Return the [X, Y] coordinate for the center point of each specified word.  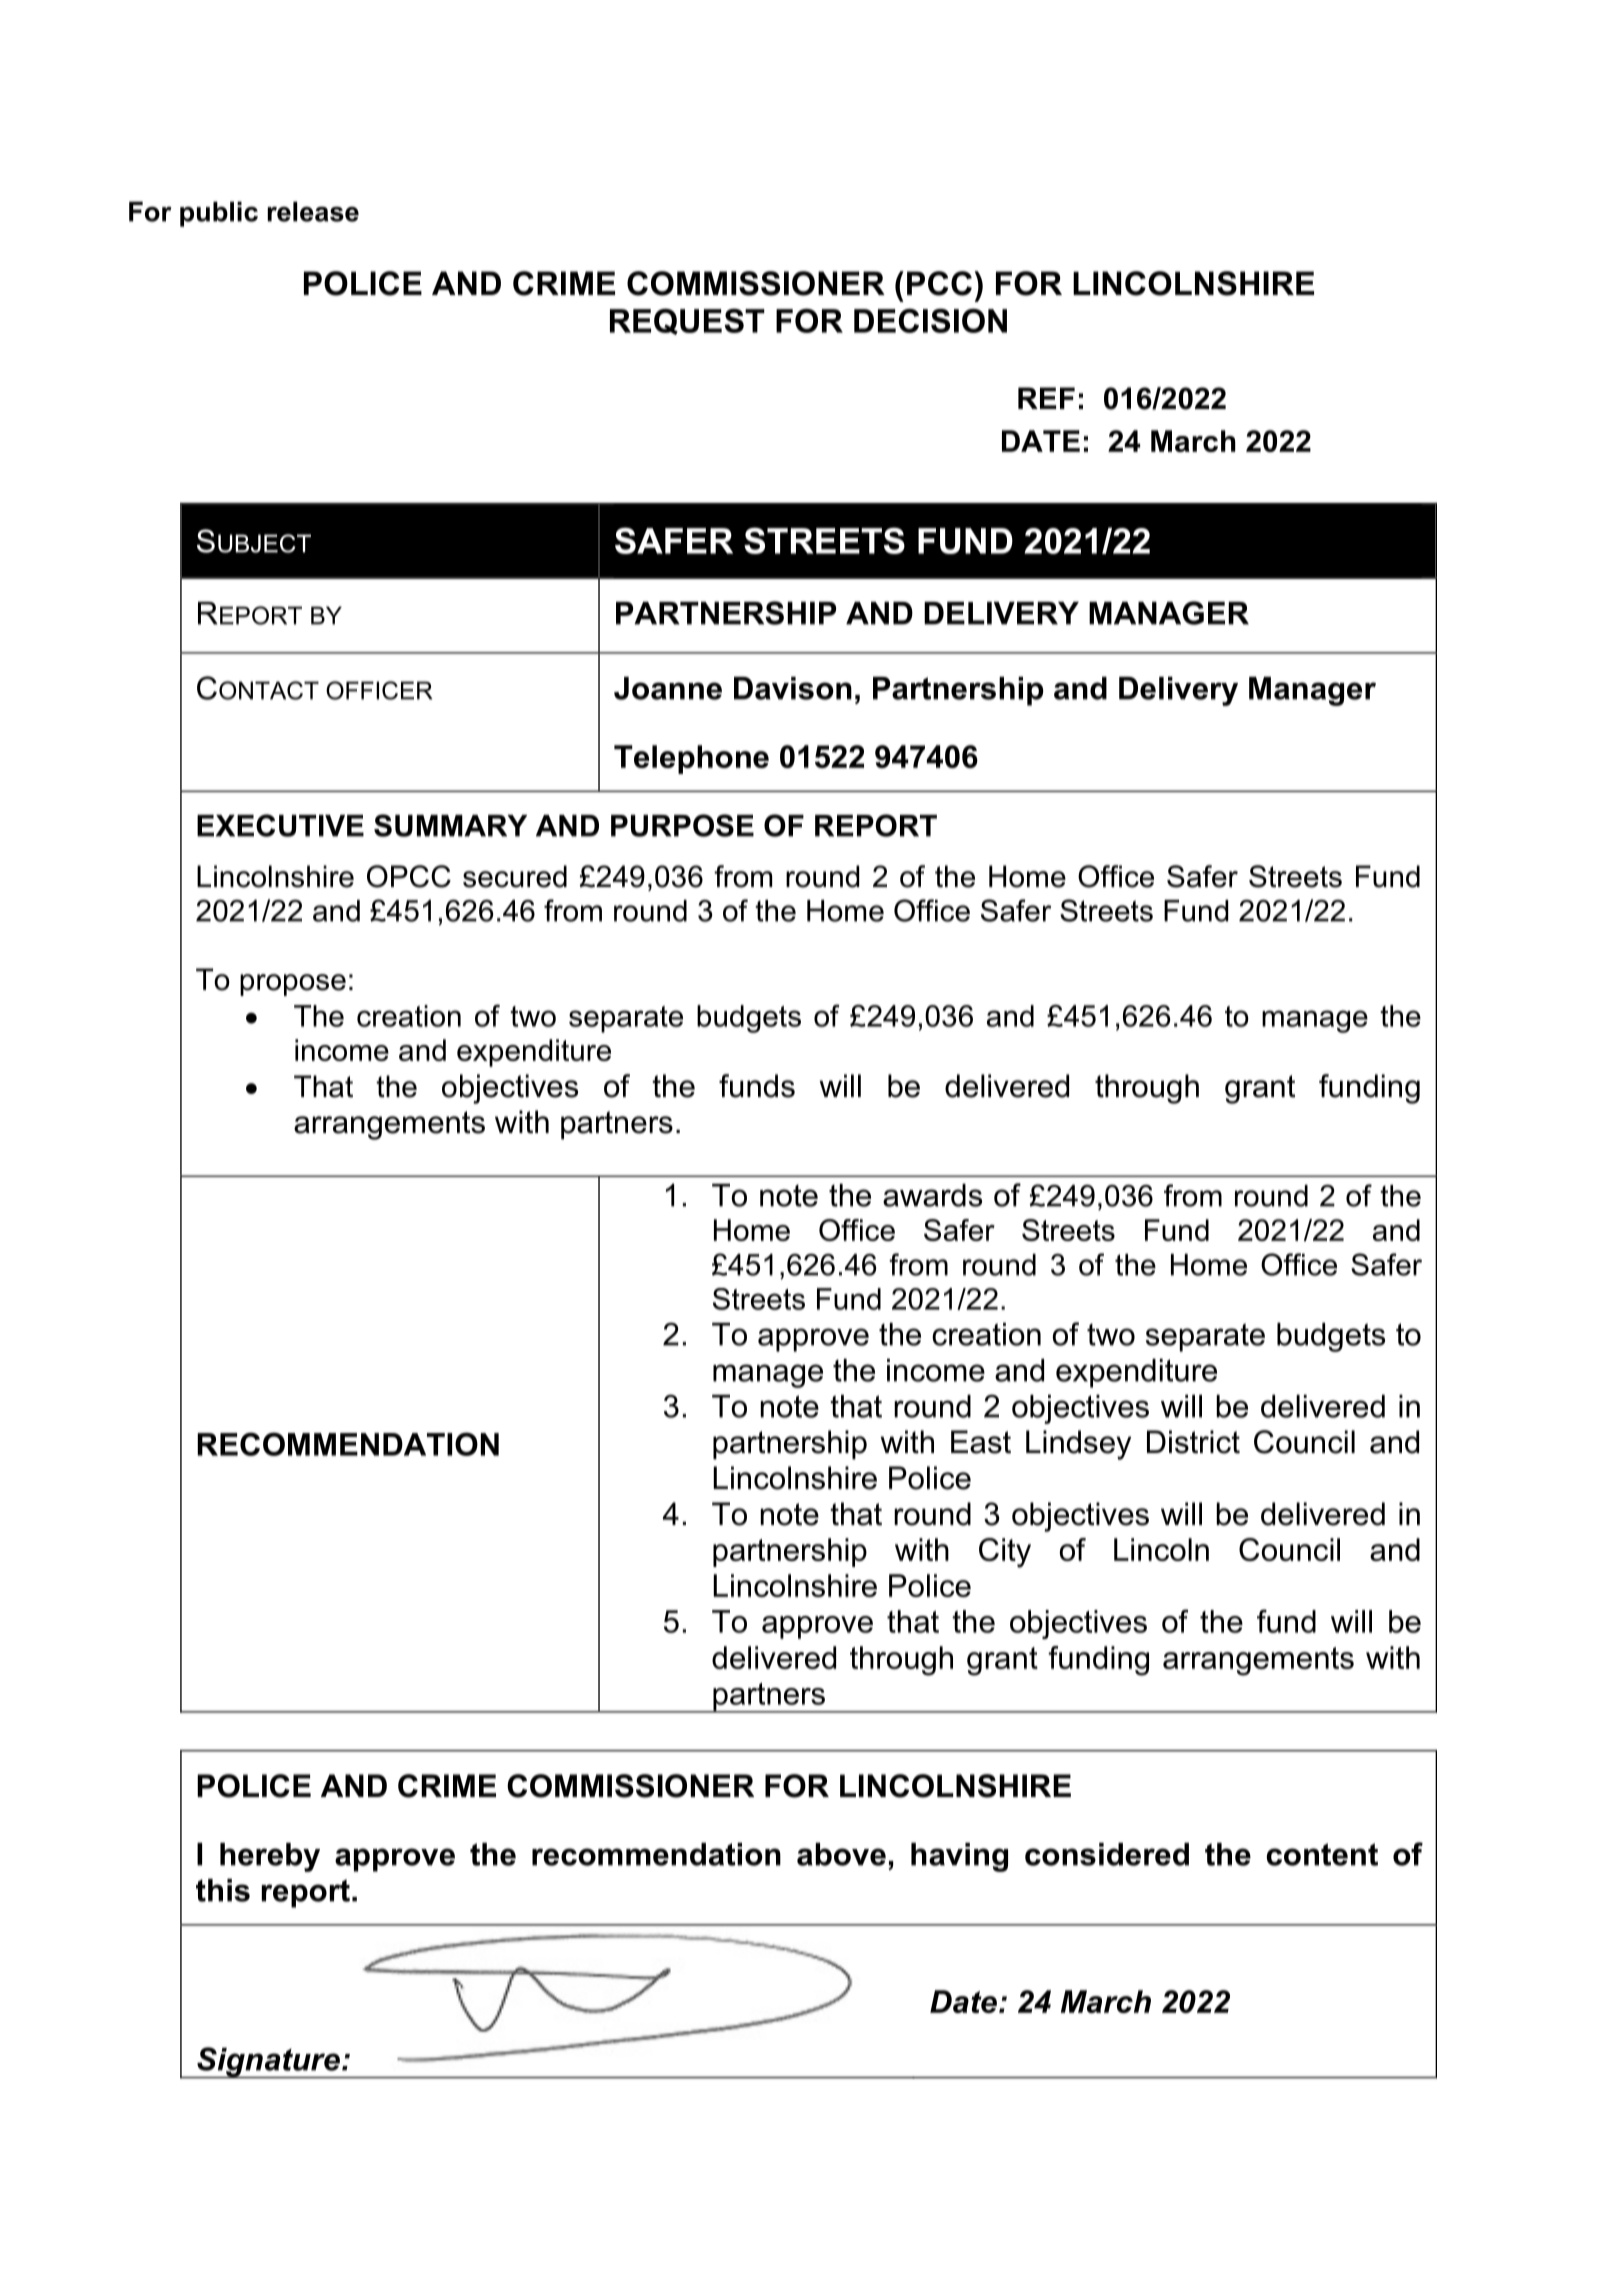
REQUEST [687, 321]
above [841, 1854]
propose [293, 985]
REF [1046, 398]
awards [932, 1195]
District [1193, 1442]
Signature [268, 2062]
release [313, 211]
